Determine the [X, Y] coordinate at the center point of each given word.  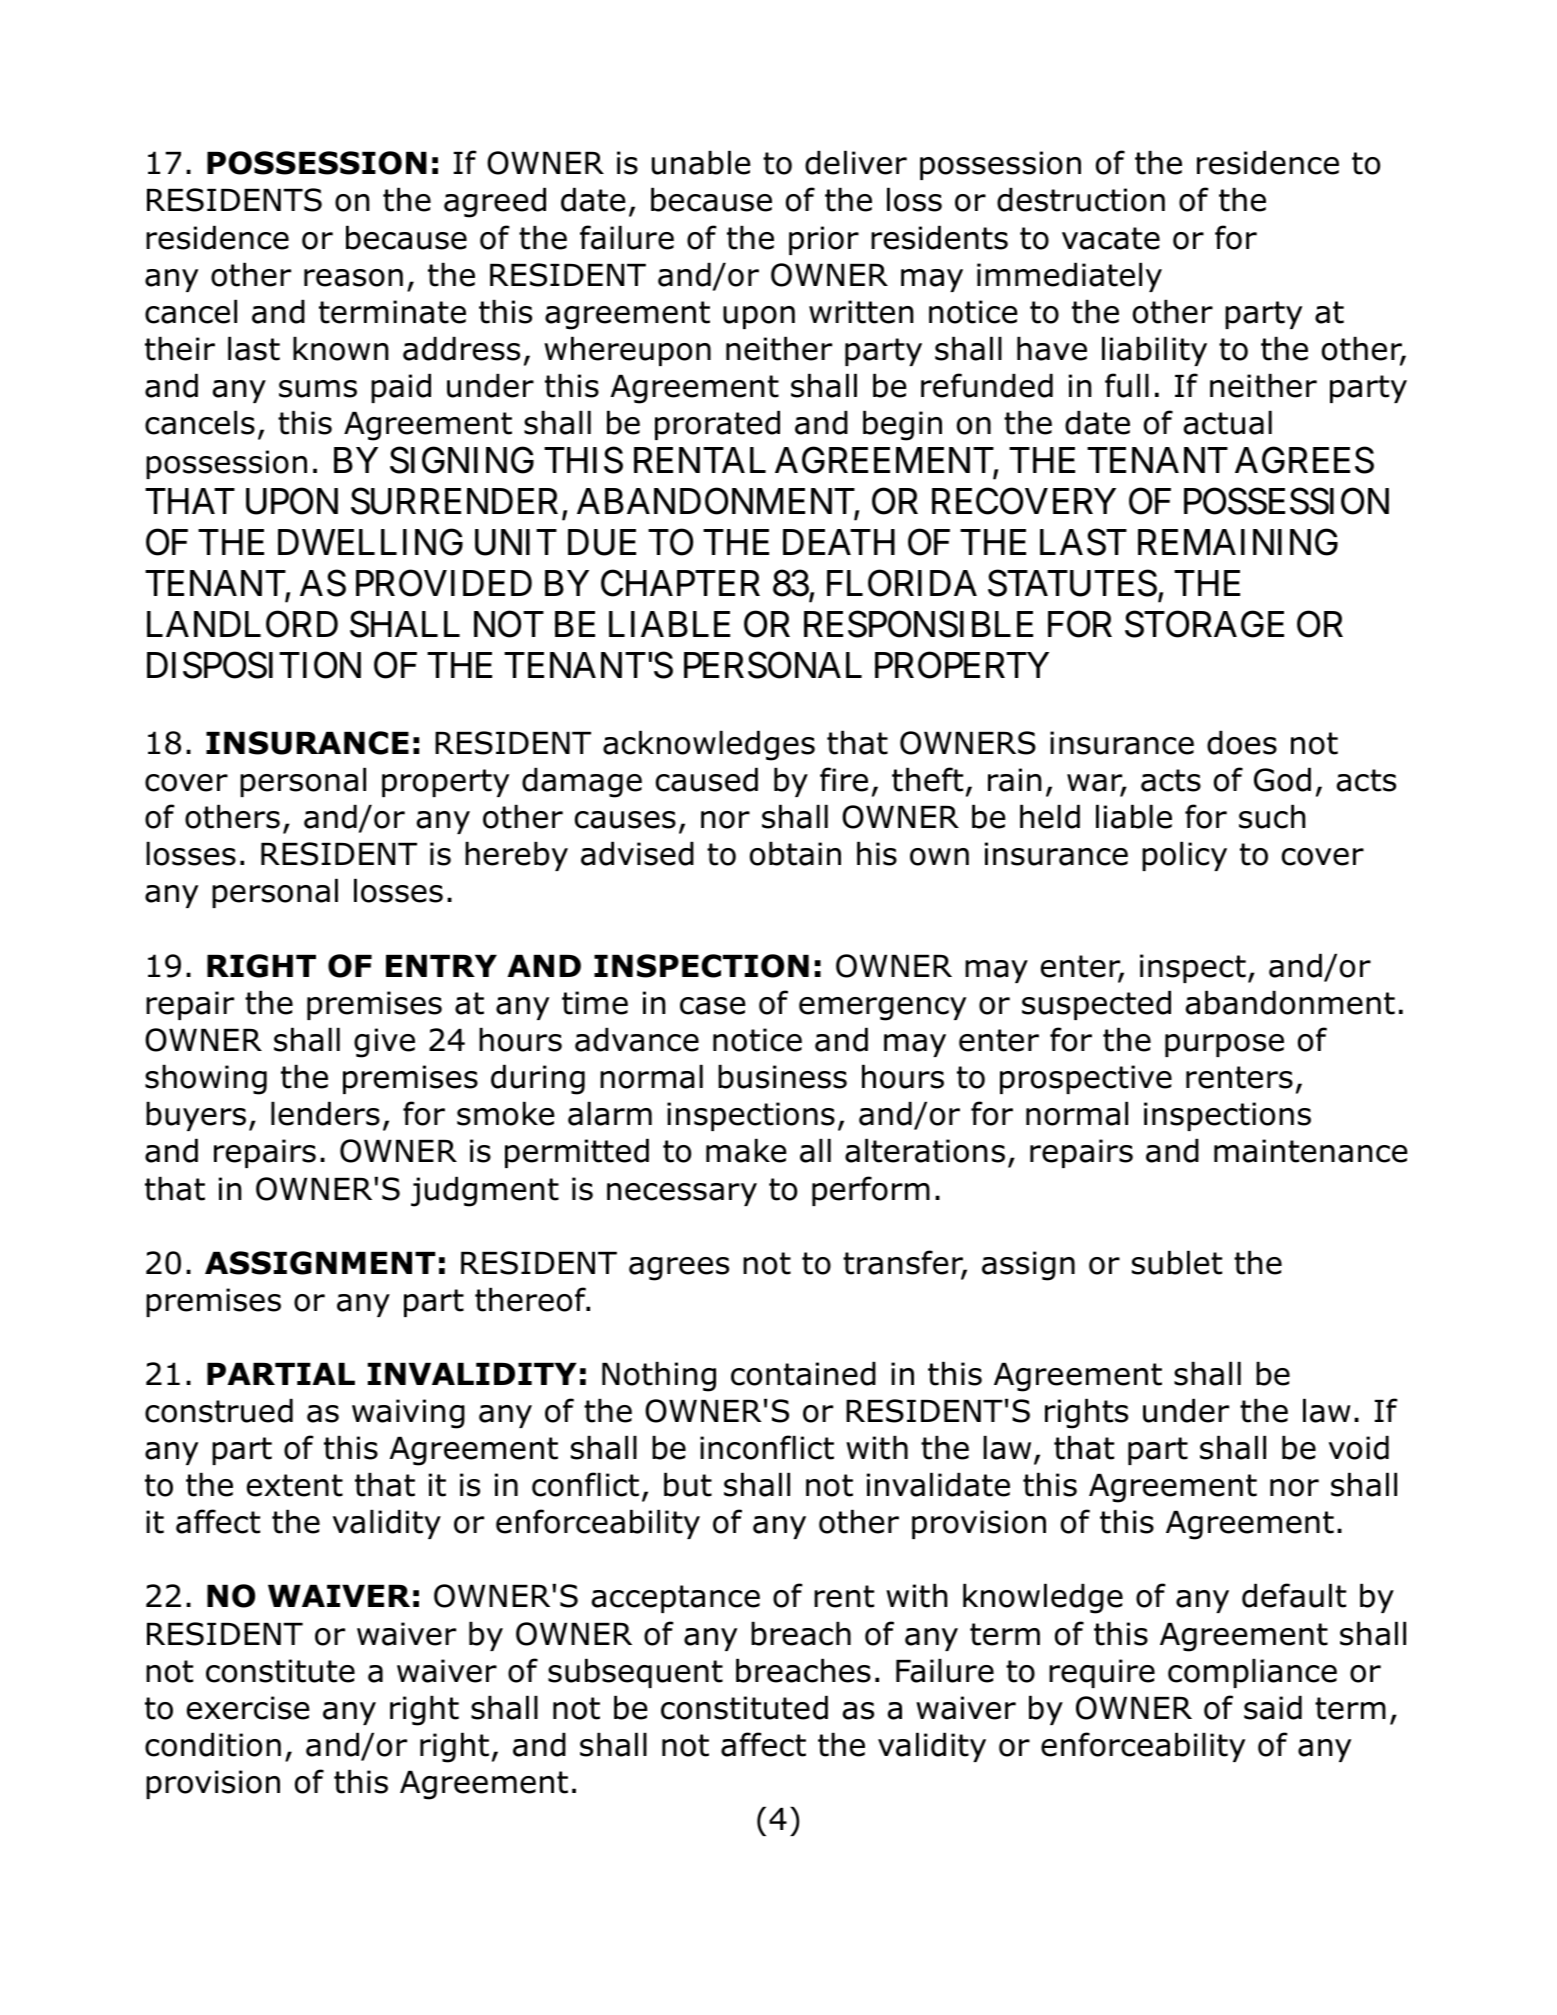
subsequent [635, 1673]
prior [824, 240]
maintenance [1311, 1151]
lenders [325, 1114]
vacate [1111, 238]
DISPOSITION [254, 665]
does [1242, 743]
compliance [1252, 1673]
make [746, 1151]
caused [707, 780]
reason [353, 278]
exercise [248, 1708]
